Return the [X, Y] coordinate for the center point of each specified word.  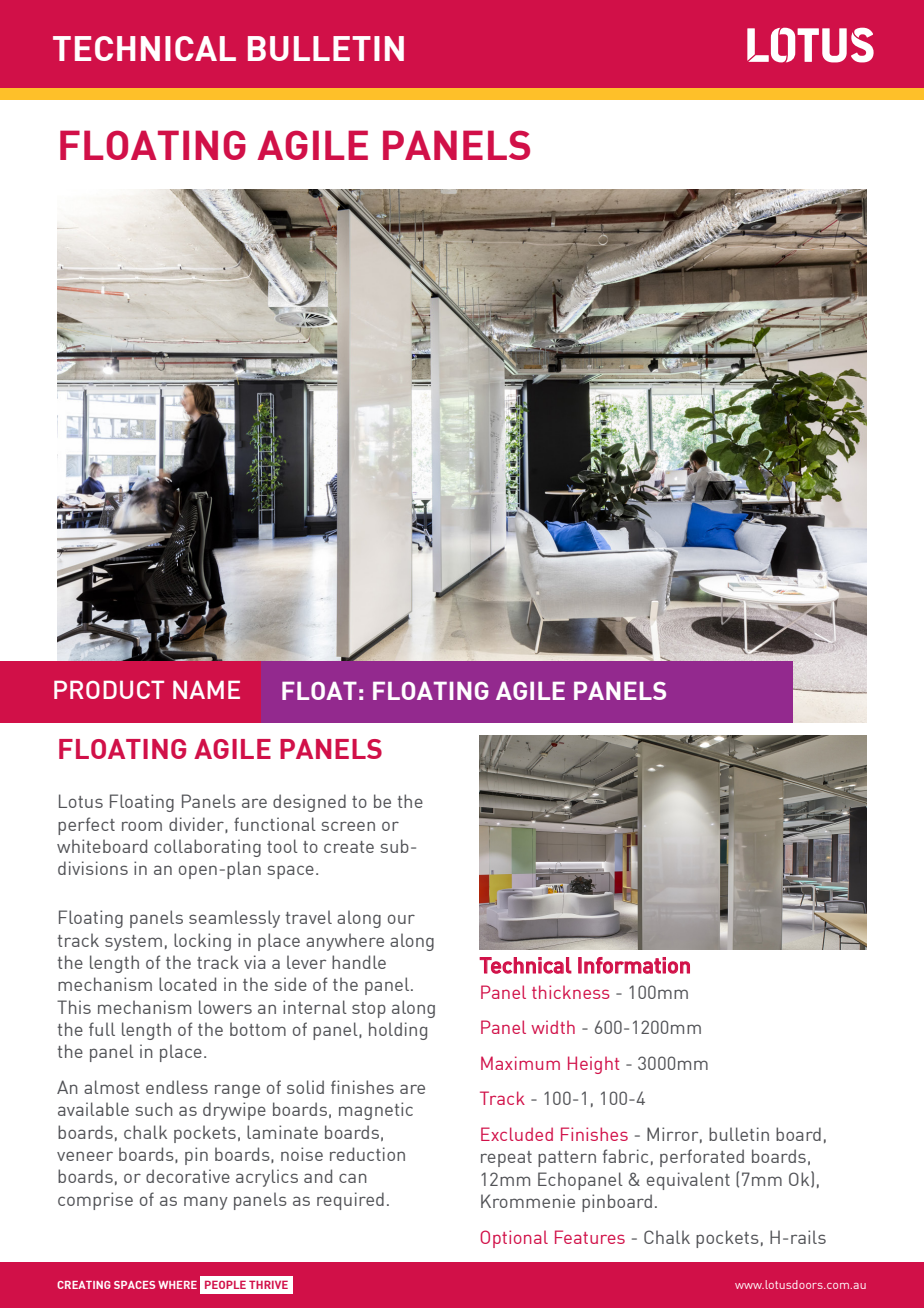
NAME [206, 690]
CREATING [84, 1285]
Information [634, 965]
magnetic [376, 1111]
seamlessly [234, 919]
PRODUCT [109, 690]
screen [348, 826]
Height [593, 1065]
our [401, 919]
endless [177, 1087]
